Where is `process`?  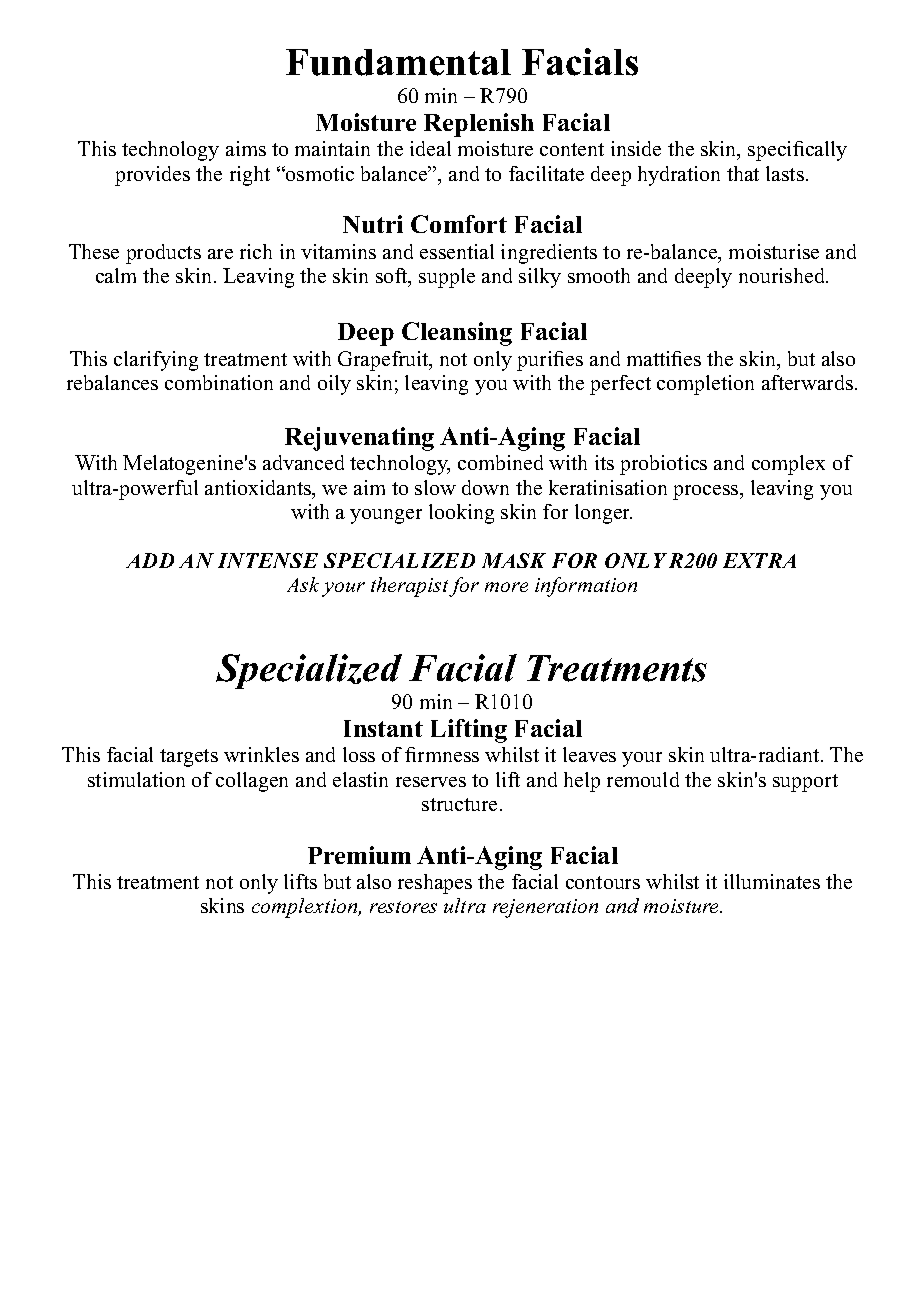
process is located at coordinates (707, 492).
